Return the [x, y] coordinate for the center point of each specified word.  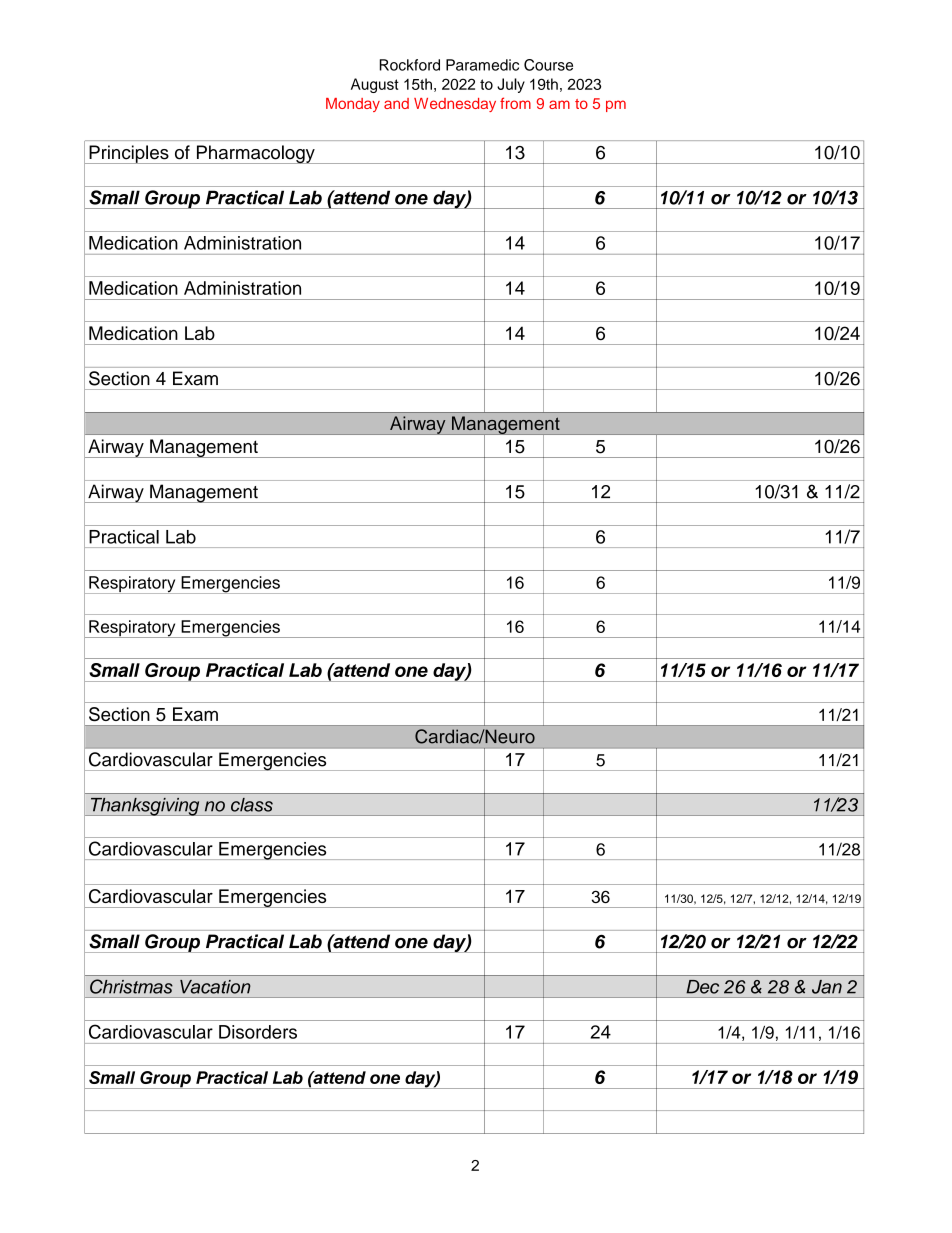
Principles [129, 154]
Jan [827, 987]
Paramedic [482, 65]
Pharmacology [255, 154]
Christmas [131, 986]
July [511, 85]
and [396, 103]
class [252, 805]
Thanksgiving [145, 806]
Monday [353, 105]
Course [548, 65]
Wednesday [455, 105]
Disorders [258, 1032]
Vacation [215, 987]
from [515, 103]
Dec [703, 987]
